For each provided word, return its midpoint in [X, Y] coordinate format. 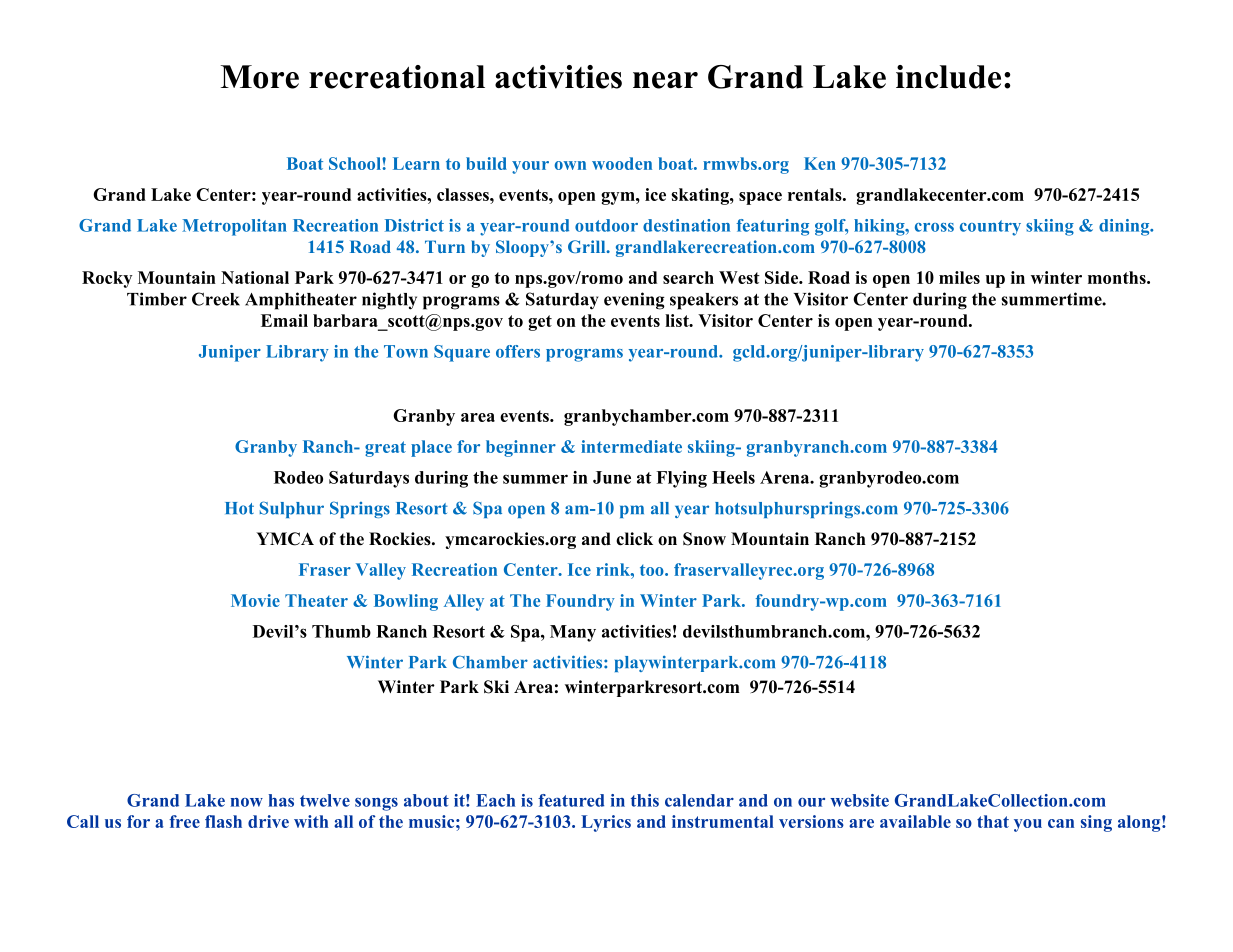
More [260, 77]
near [665, 80]
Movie [255, 600]
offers [518, 351]
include [948, 77]
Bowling [406, 602]
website [859, 800]
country [990, 228]
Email [284, 320]
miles [959, 277]
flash [223, 821]
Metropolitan [234, 227]
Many [573, 633]
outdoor [606, 225]
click [634, 539]
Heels [733, 477]
